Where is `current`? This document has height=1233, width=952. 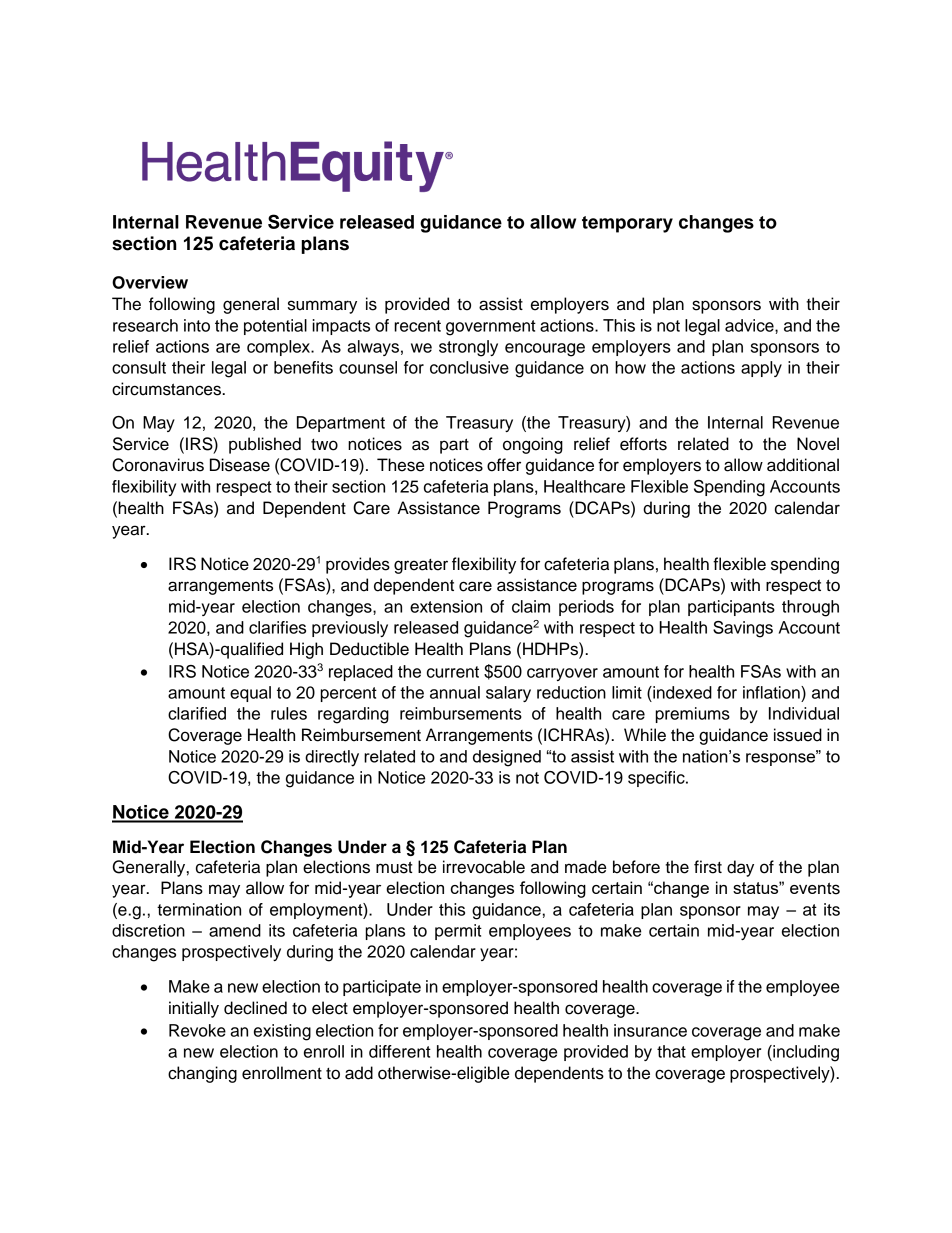
current is located at coordinates (453, 672).
